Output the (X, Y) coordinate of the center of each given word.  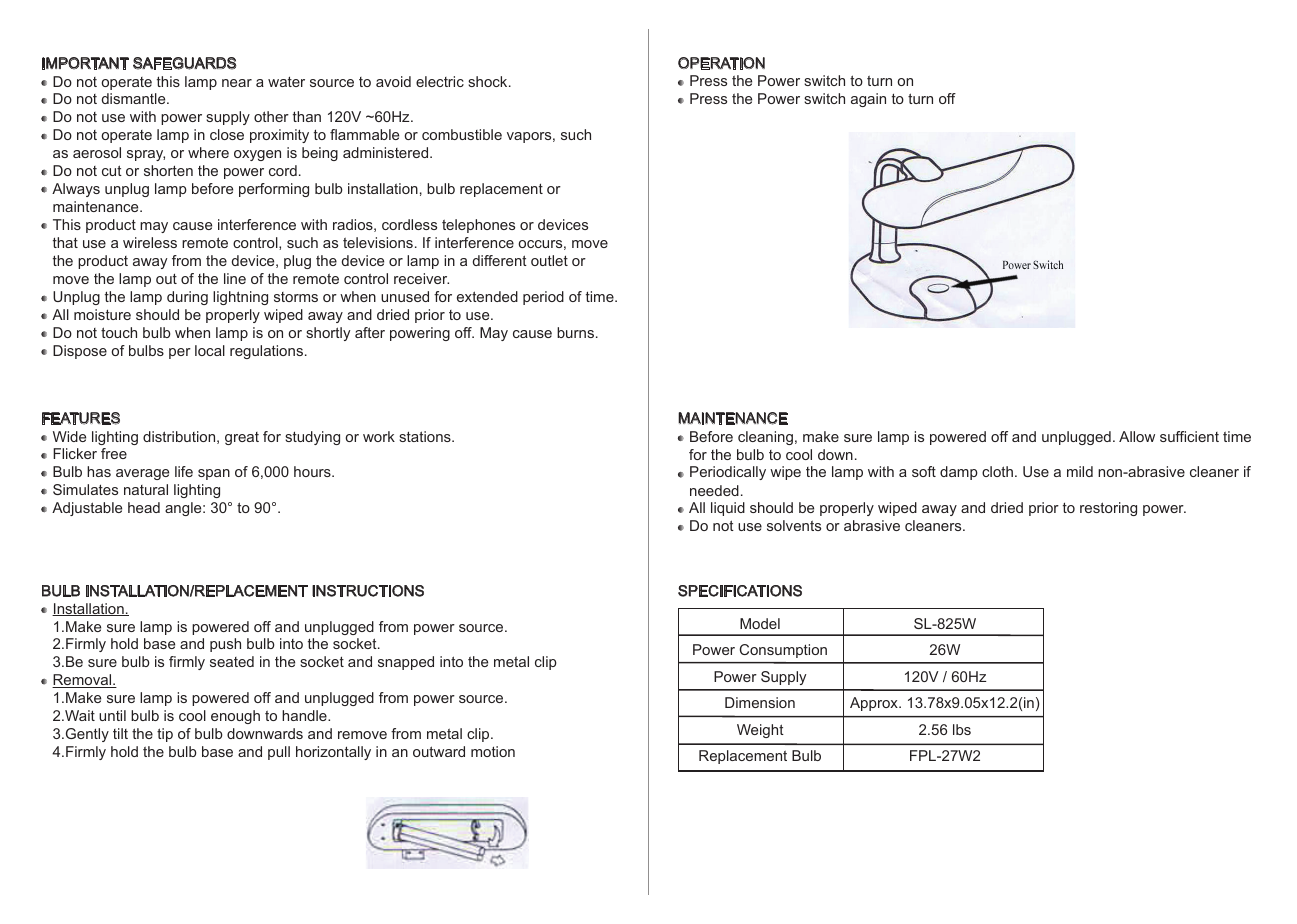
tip (165, 735)
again (868, 100)
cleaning (765, 438)
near (237, 83)
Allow (1137, 436)
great (242, 438)
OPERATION (721, 63)
